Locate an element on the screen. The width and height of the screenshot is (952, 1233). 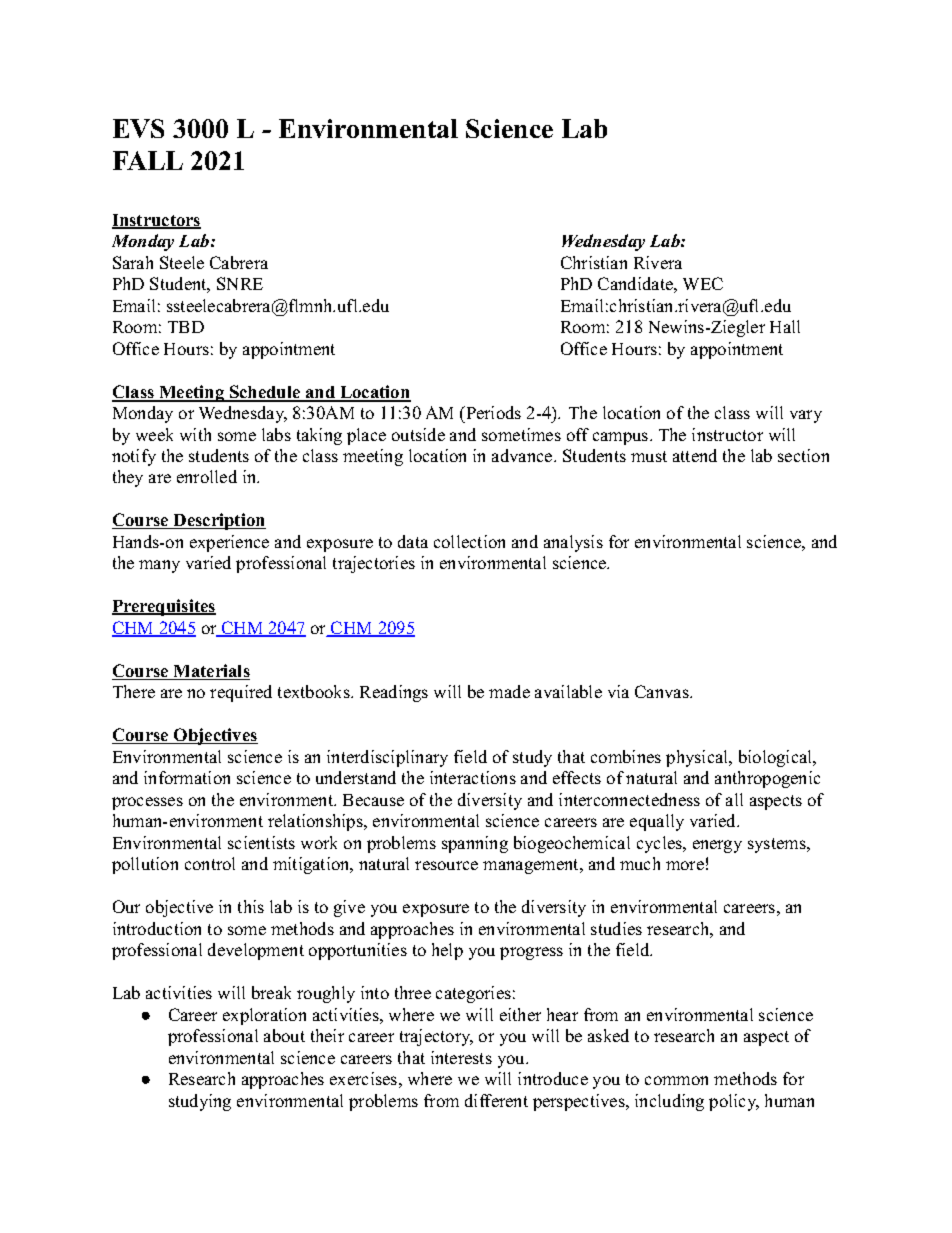
EVS is located at coordinates (138, 128).
